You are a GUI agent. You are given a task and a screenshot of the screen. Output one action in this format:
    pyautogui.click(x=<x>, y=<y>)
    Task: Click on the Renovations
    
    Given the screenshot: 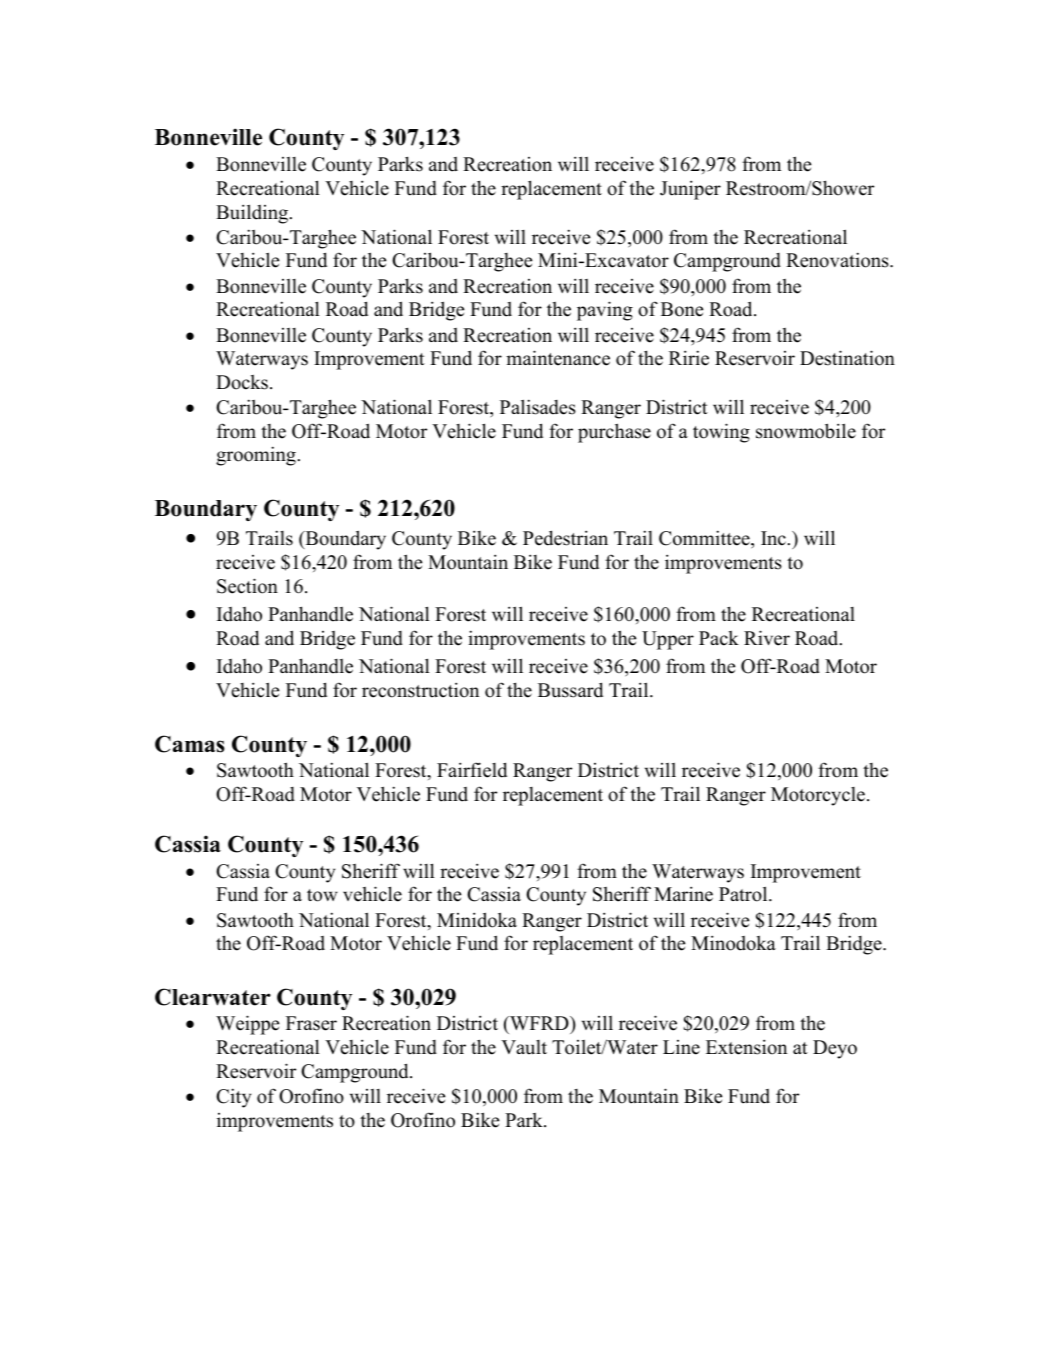 What is the action you would take?
    pyautogui.click(x=838, y=260)
